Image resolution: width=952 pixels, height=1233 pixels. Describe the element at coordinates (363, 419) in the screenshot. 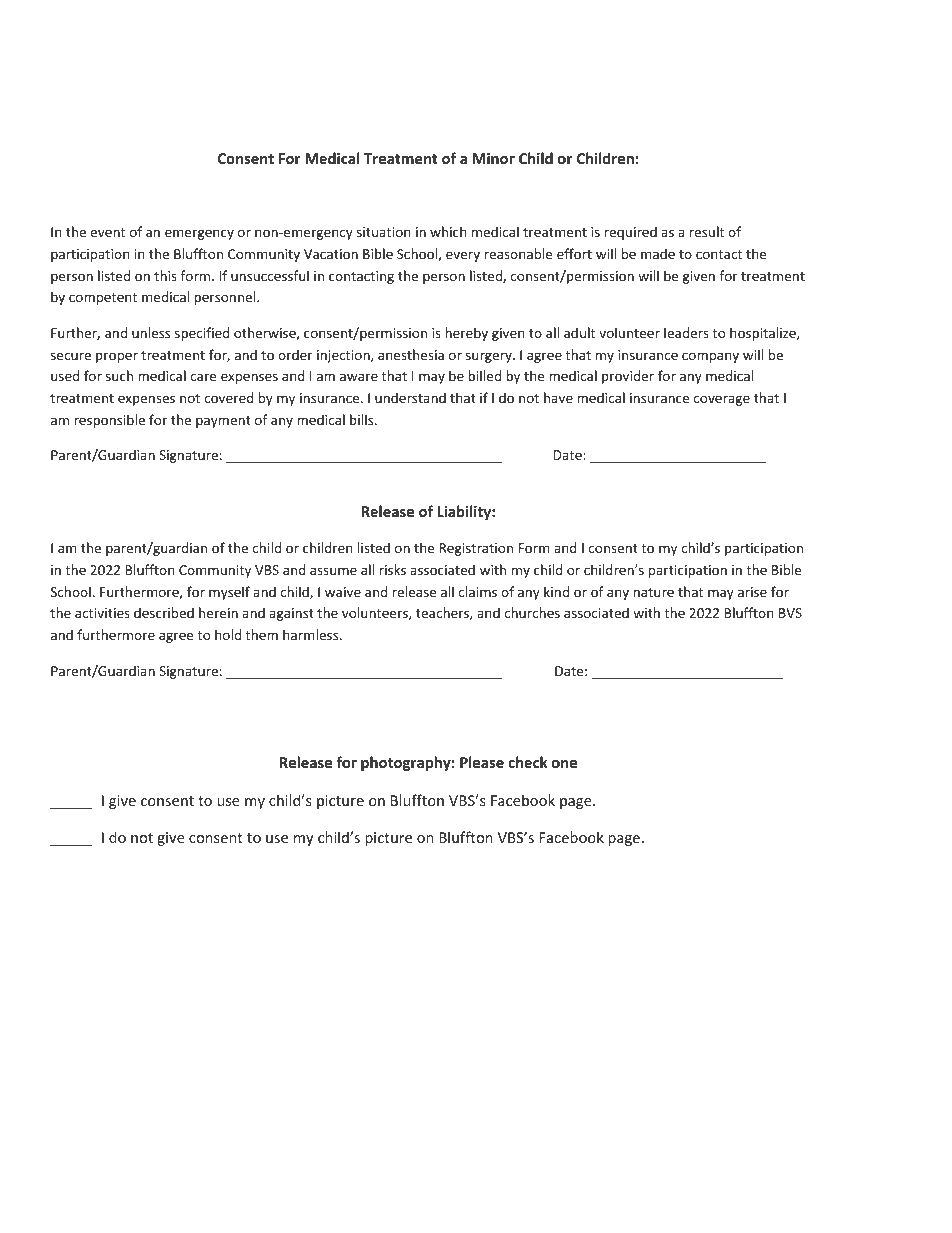

I see `bills` at that location.
